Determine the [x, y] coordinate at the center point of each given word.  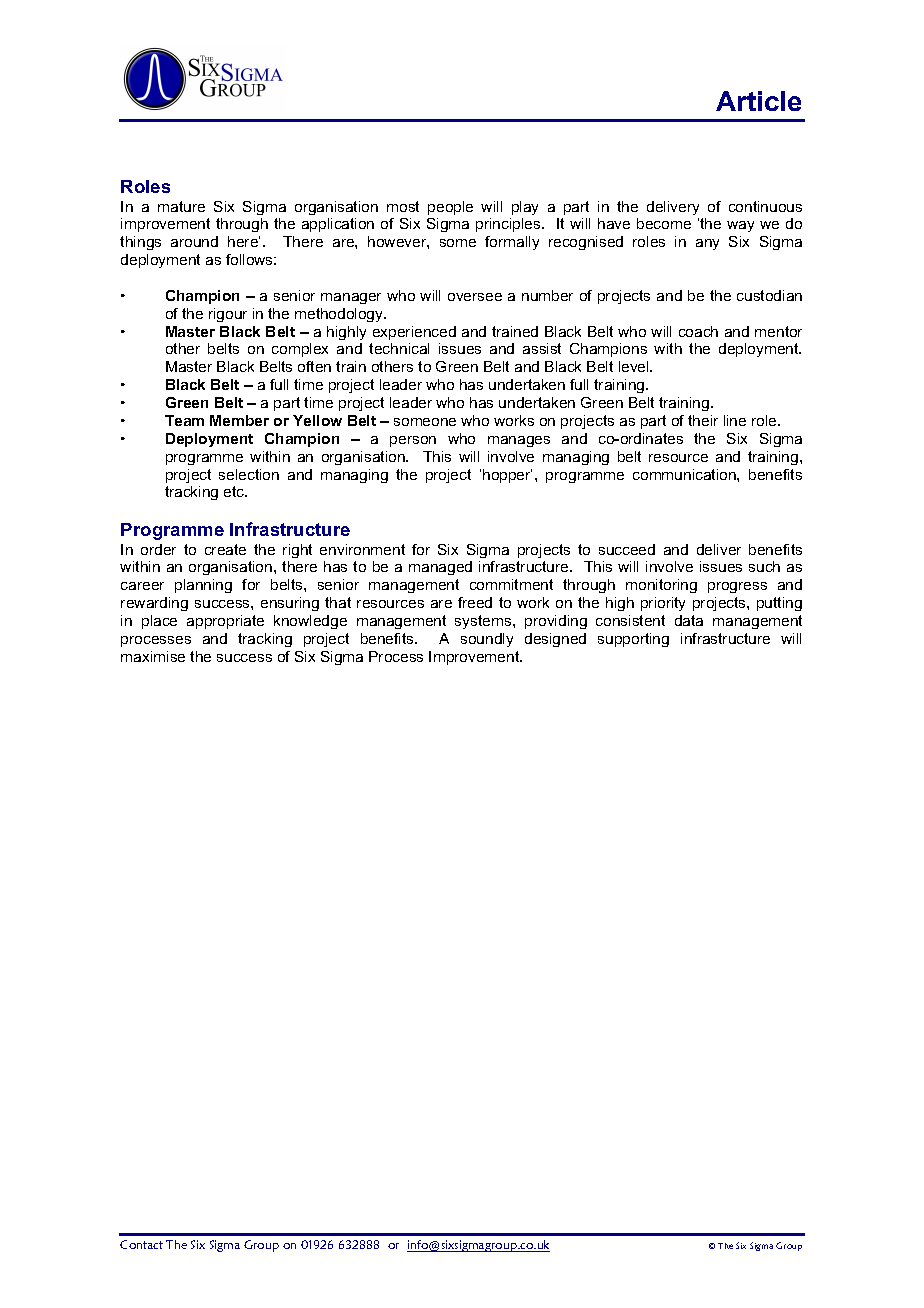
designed [555, 640]
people [450, 208]
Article [758, 101]
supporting [633, 640]
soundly [487, 640]
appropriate [225, 622]
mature [181, 206]
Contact [141, 1244]
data [689, 620]
